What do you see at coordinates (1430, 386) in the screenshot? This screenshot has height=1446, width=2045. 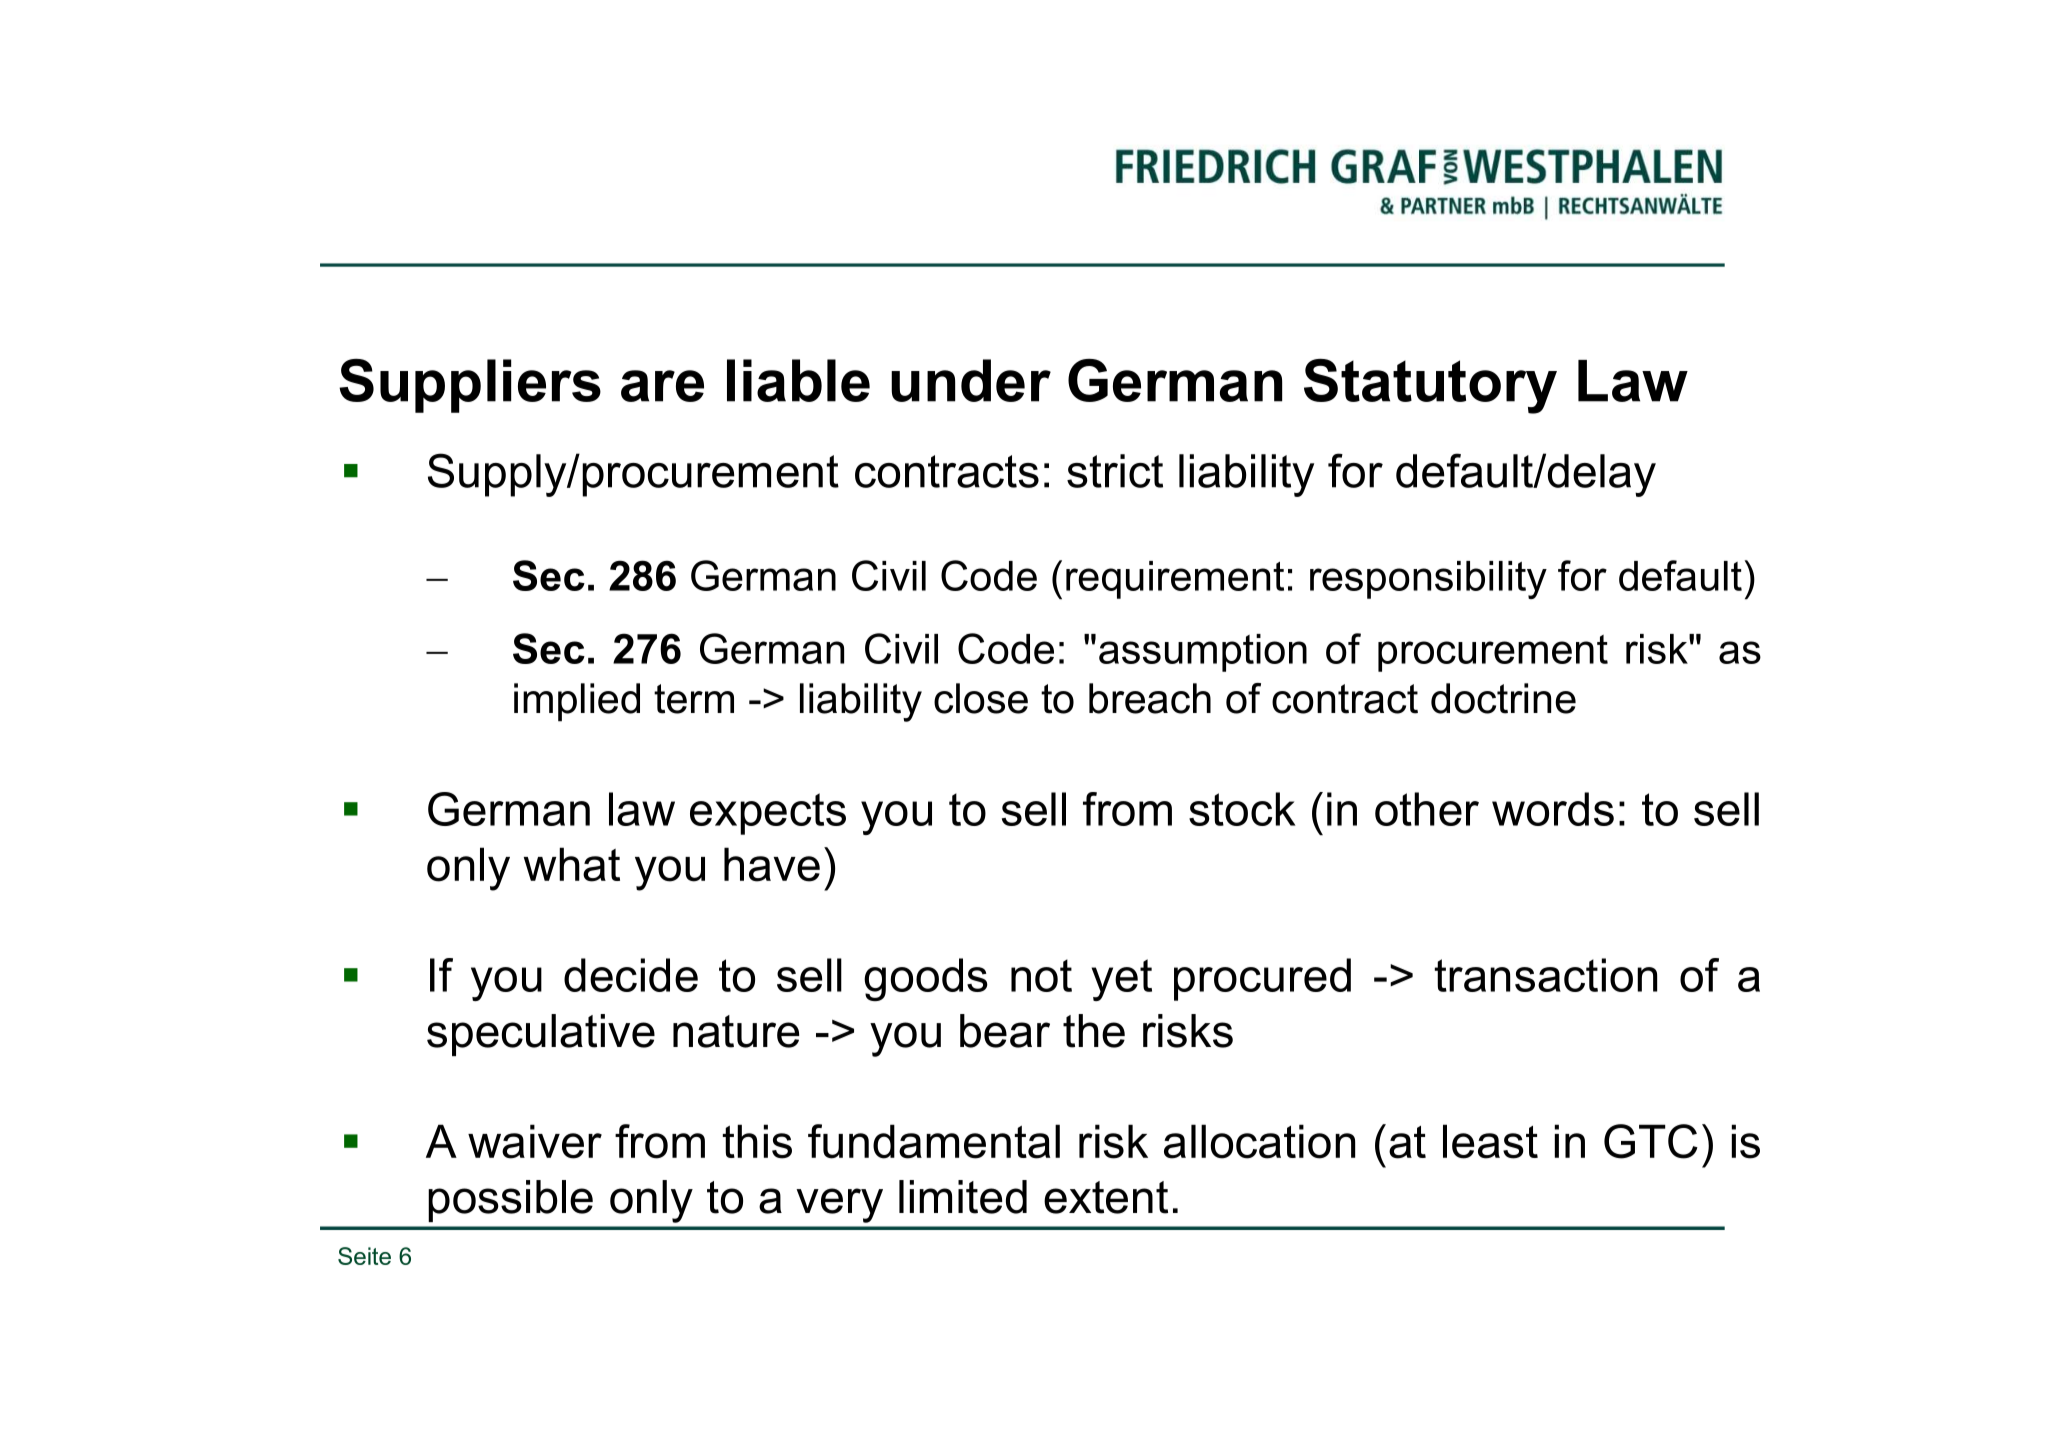 I see `Statutory` at bounding box center [1430, 386].
